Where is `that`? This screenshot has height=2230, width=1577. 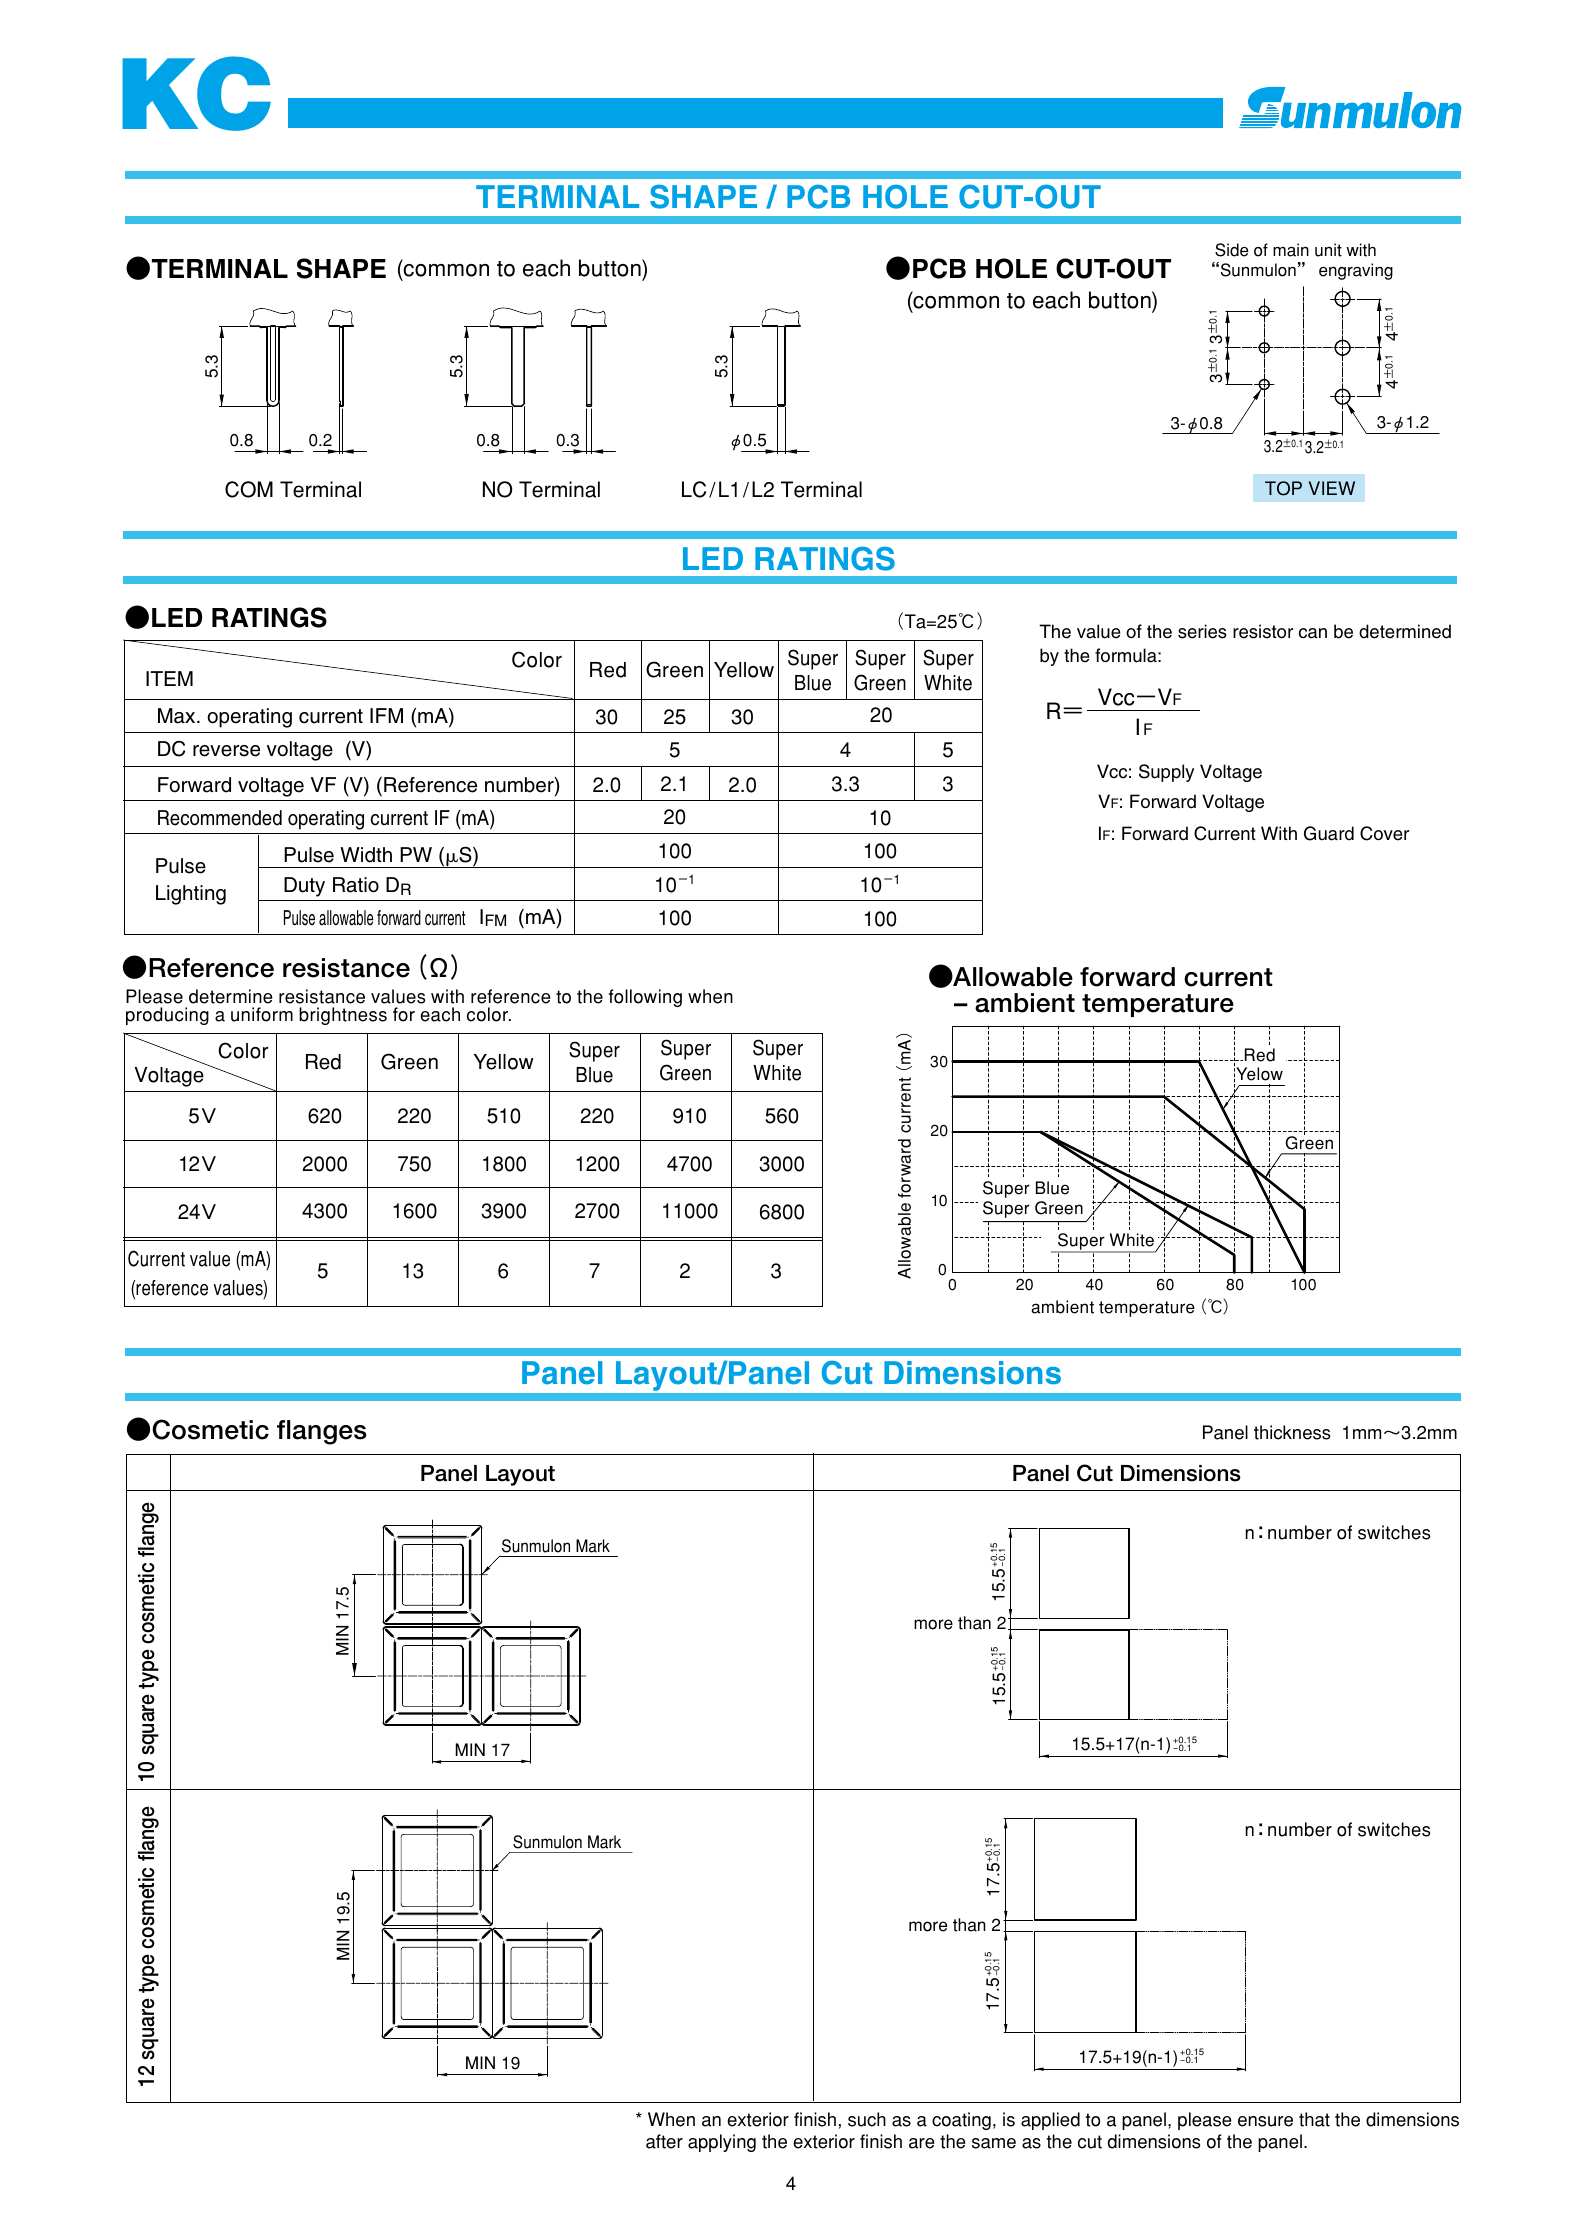 that is located at coordinates (1314, 2119).
